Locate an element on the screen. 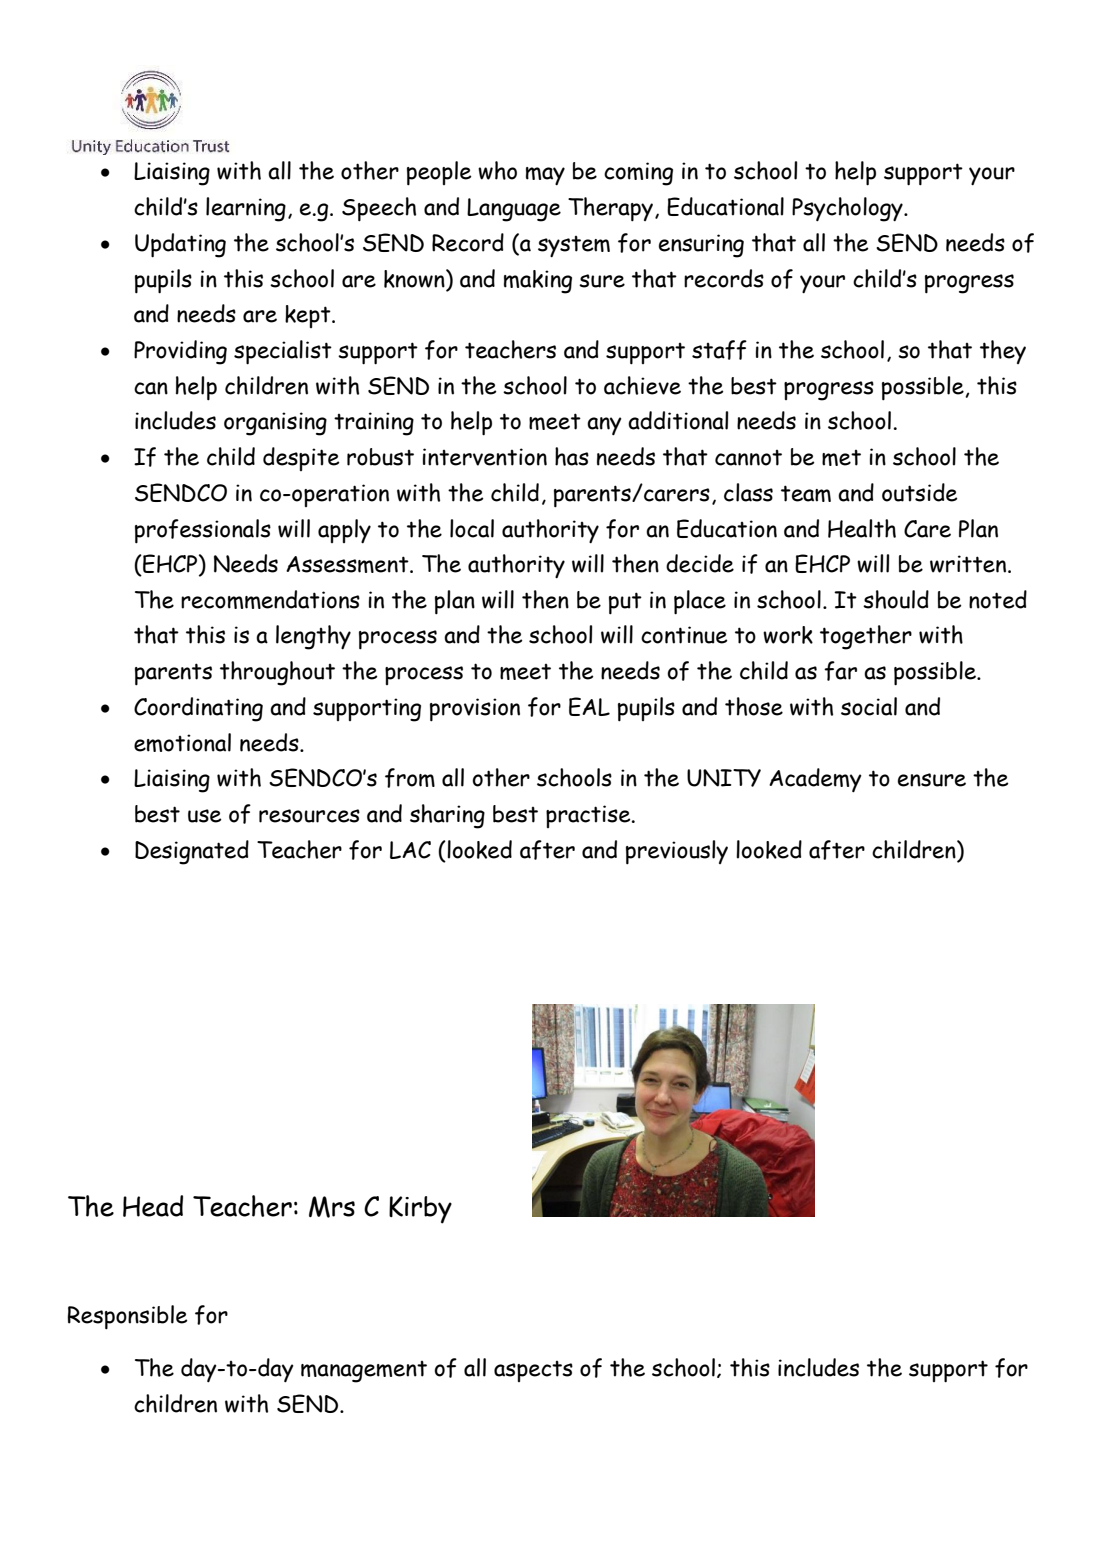  learning is located at coordinates (246, 209).
